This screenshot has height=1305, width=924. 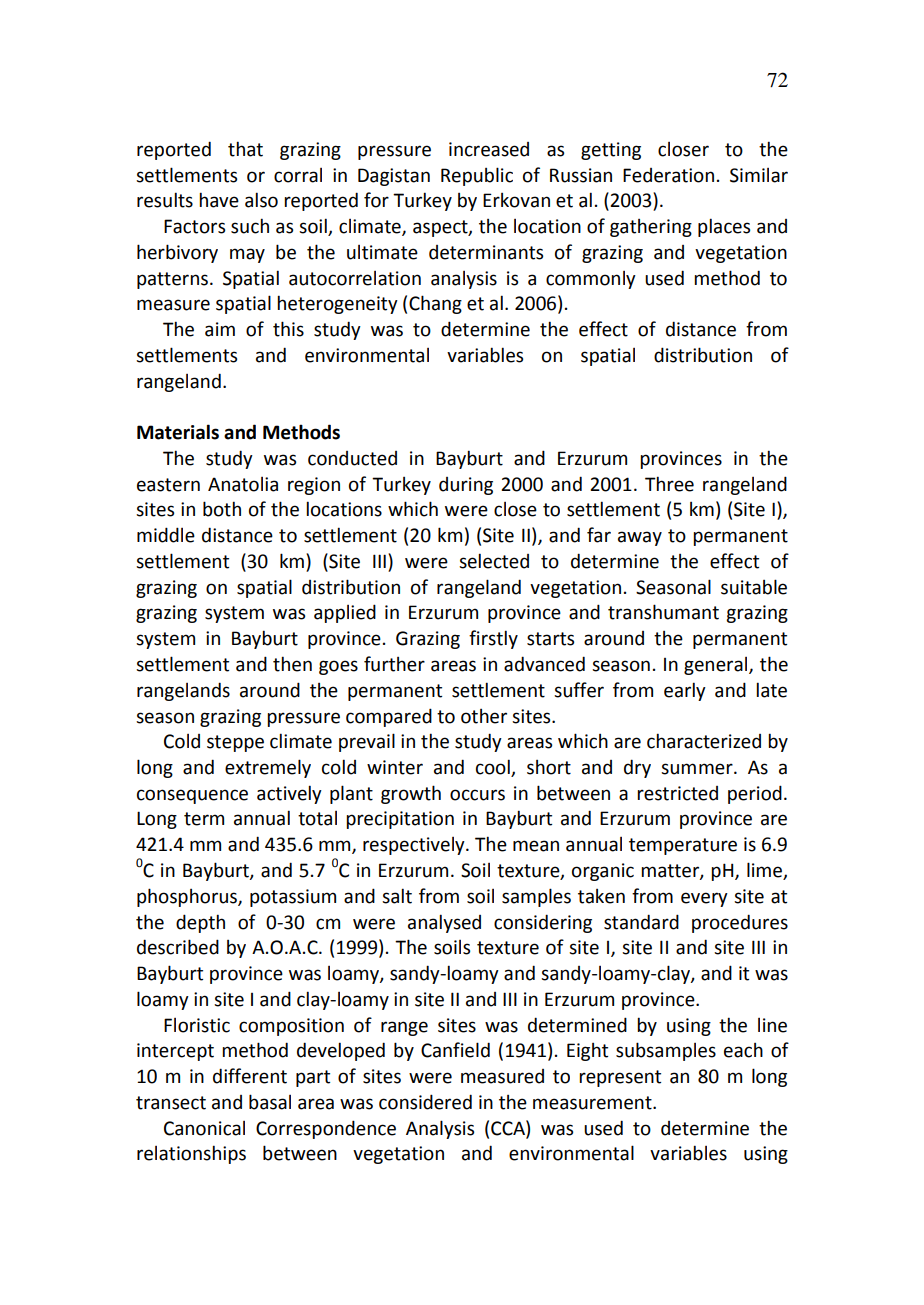 I want to click on represent, so click(x=620, y=1078).
